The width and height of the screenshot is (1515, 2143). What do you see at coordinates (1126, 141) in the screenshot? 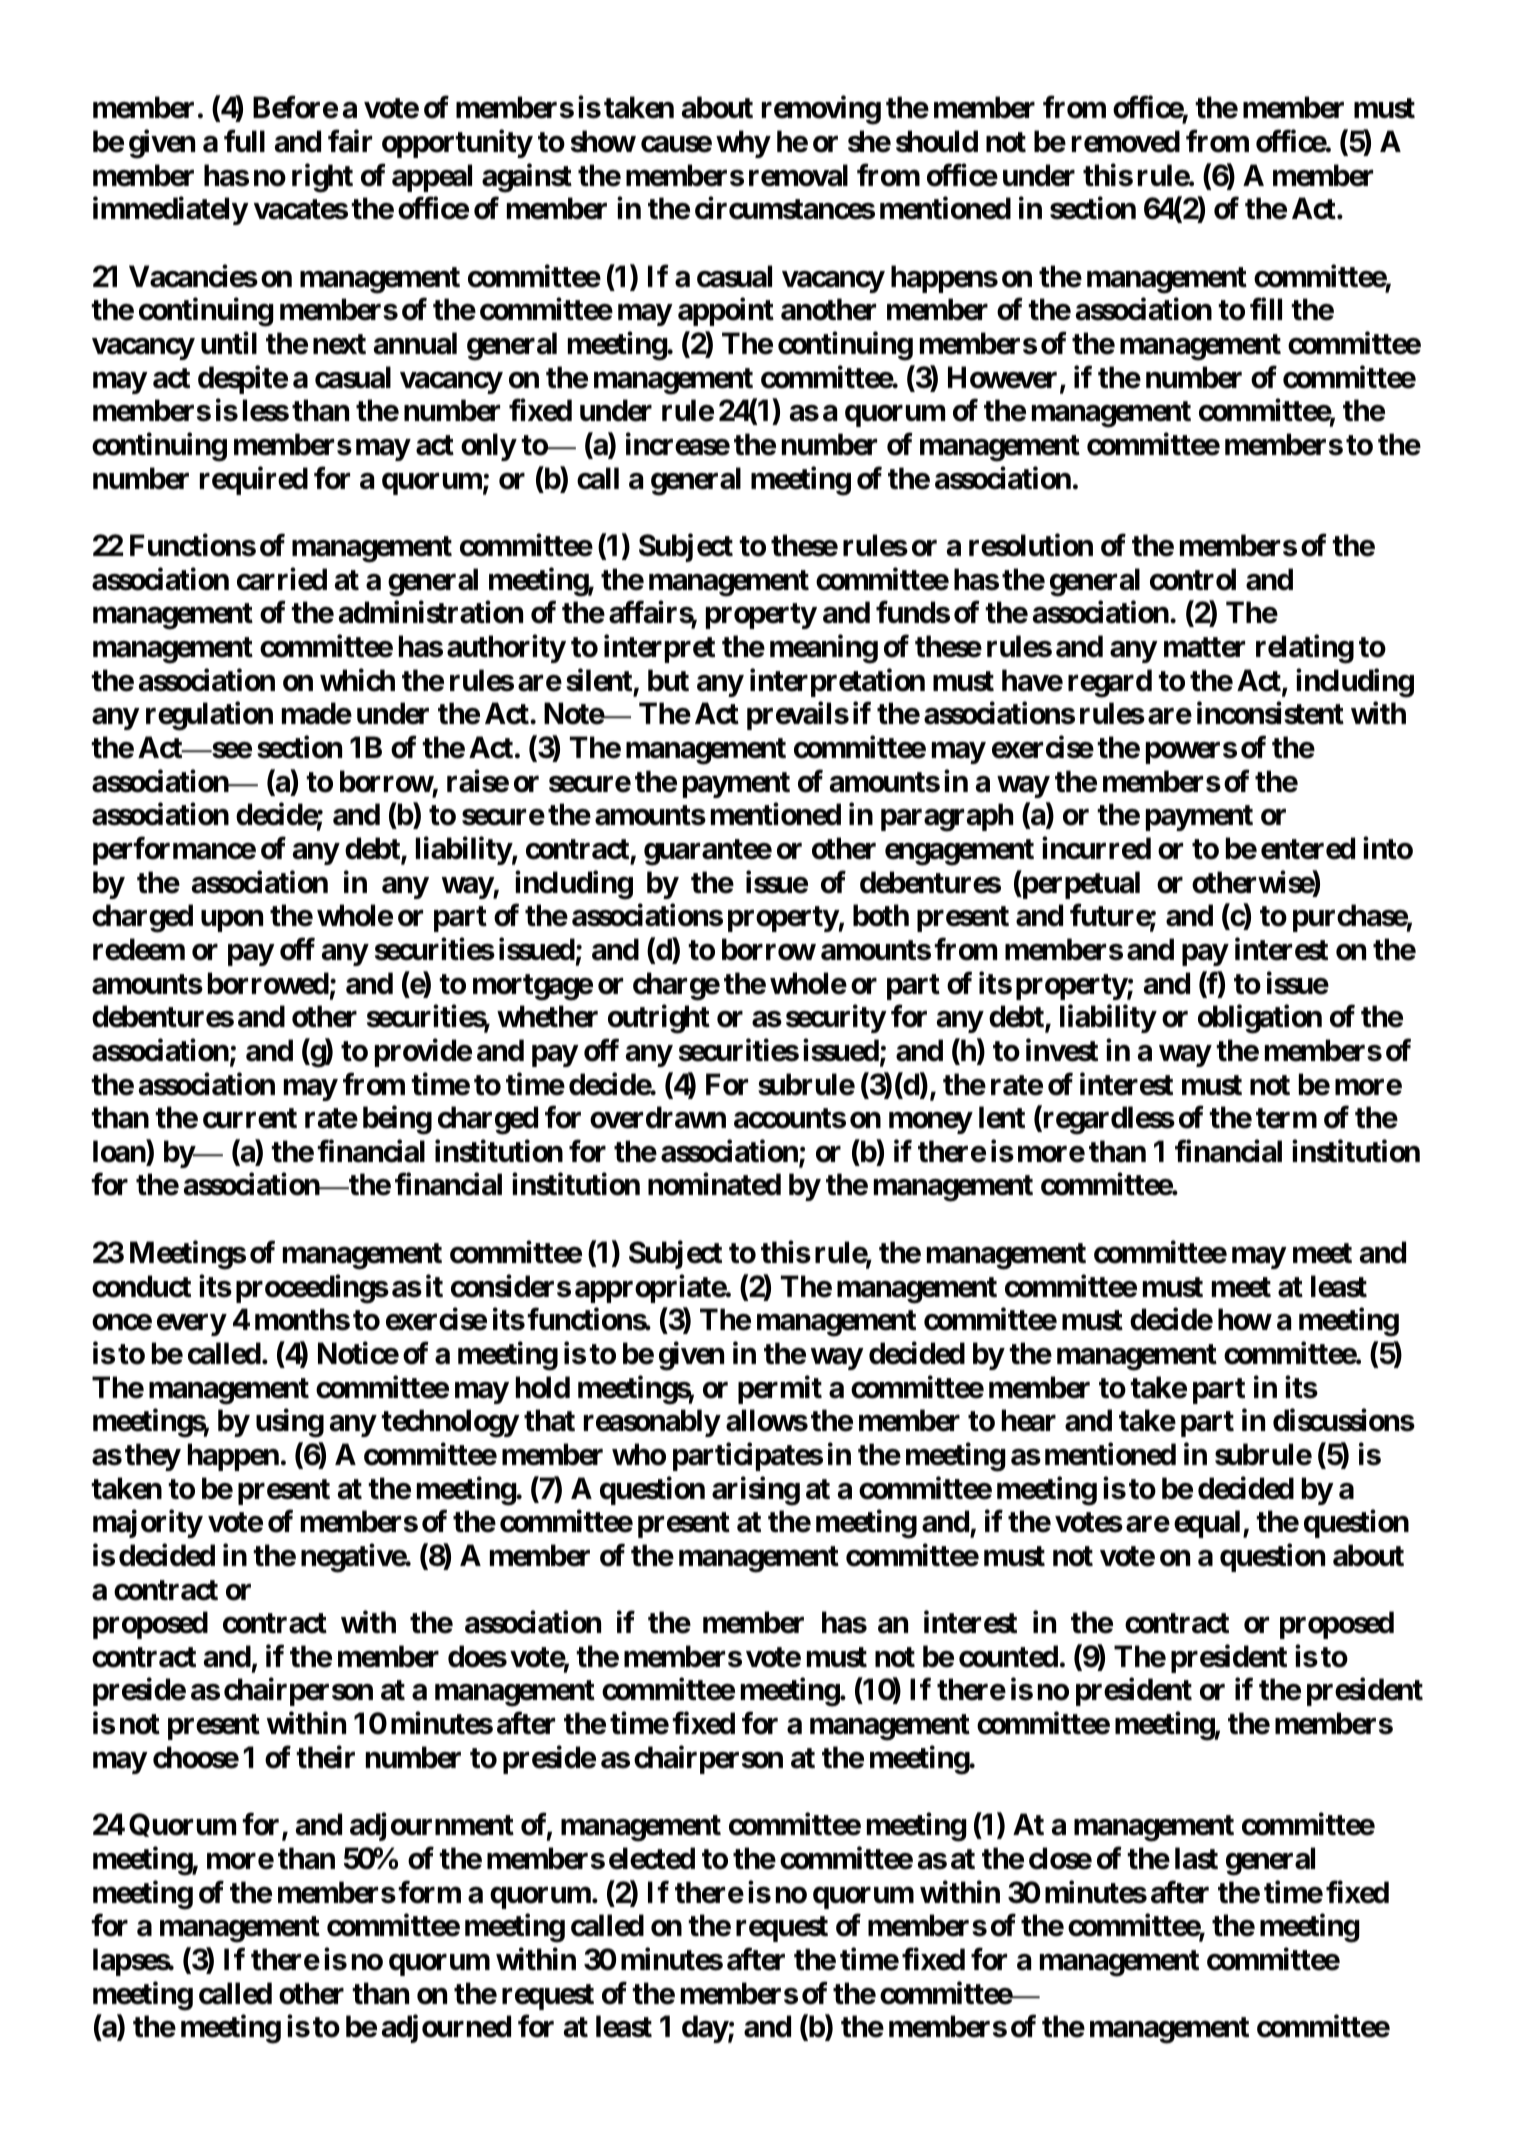
I see `removed` at bounding box center [1126, 141].
